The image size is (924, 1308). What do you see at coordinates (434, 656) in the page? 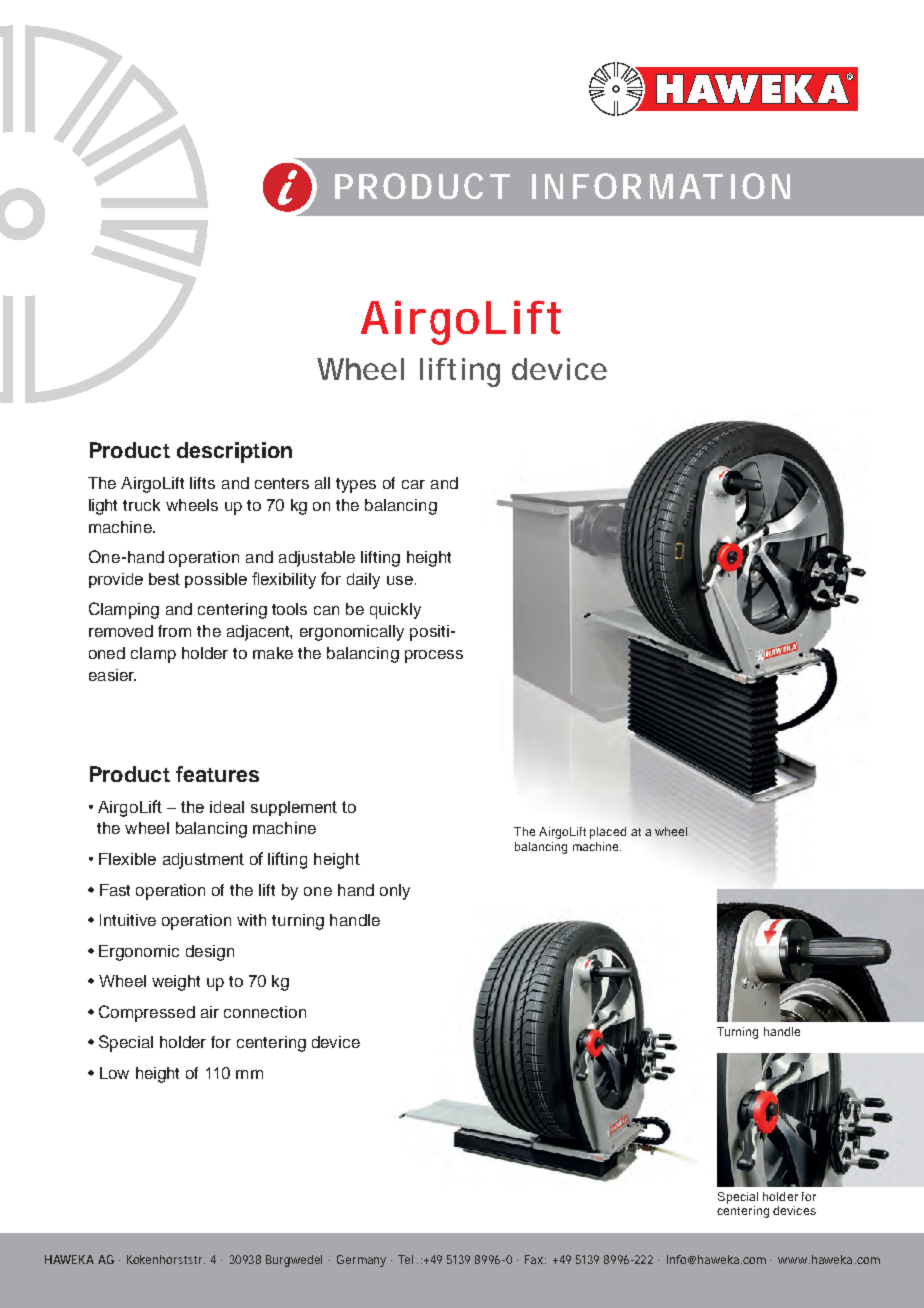
I see `process` at bounding box center [434, 656].
